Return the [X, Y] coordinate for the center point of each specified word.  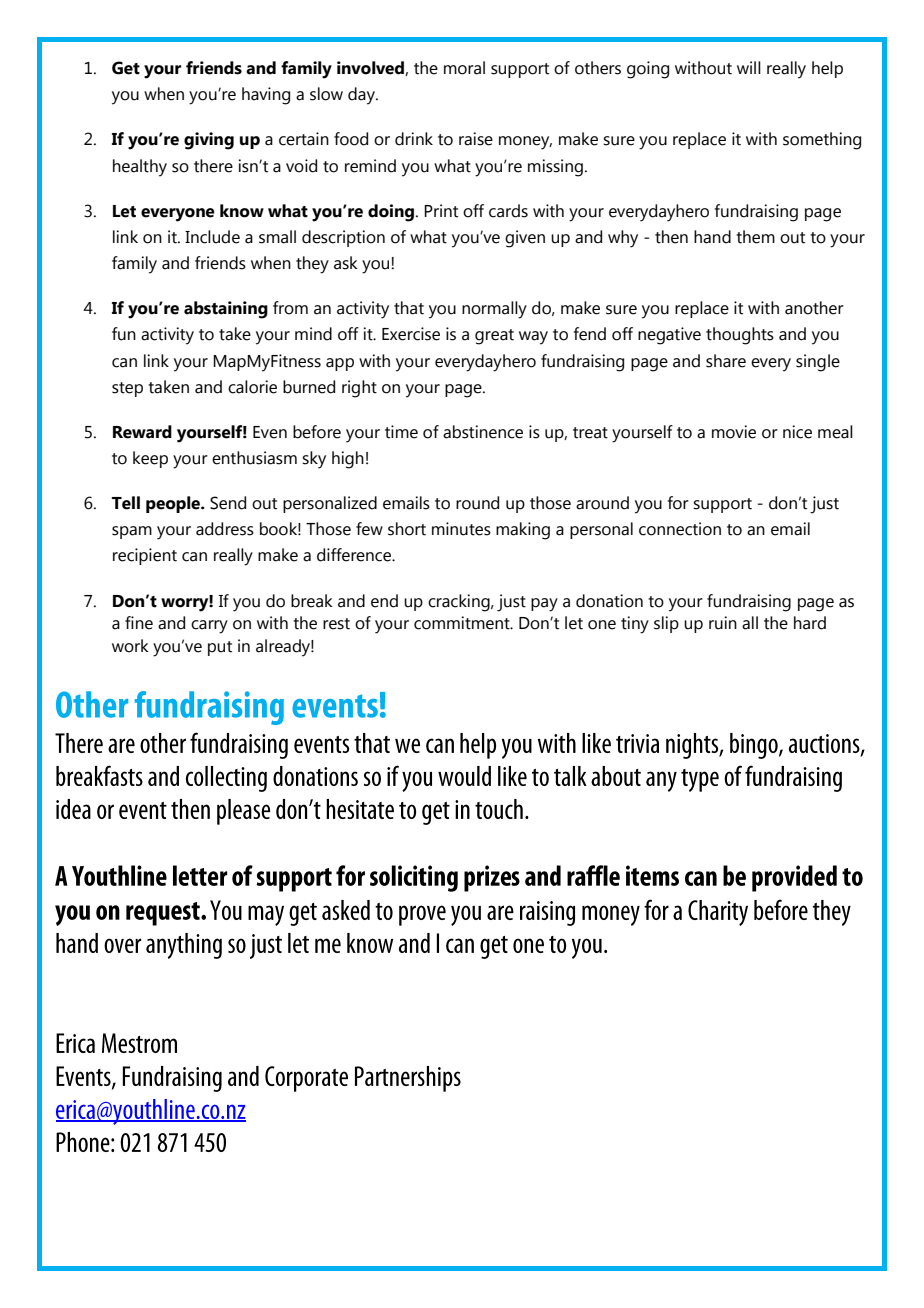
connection [680, 529]
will [749, 67]
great [494, 337]
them [755, 237]
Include [212, 237]
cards [508, 211]
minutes [461, 529]
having [266, 96]
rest [336, 624]
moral [464, 68]
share [726, 361]
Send [228, 503]
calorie [252, 387]
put [220, 648]
